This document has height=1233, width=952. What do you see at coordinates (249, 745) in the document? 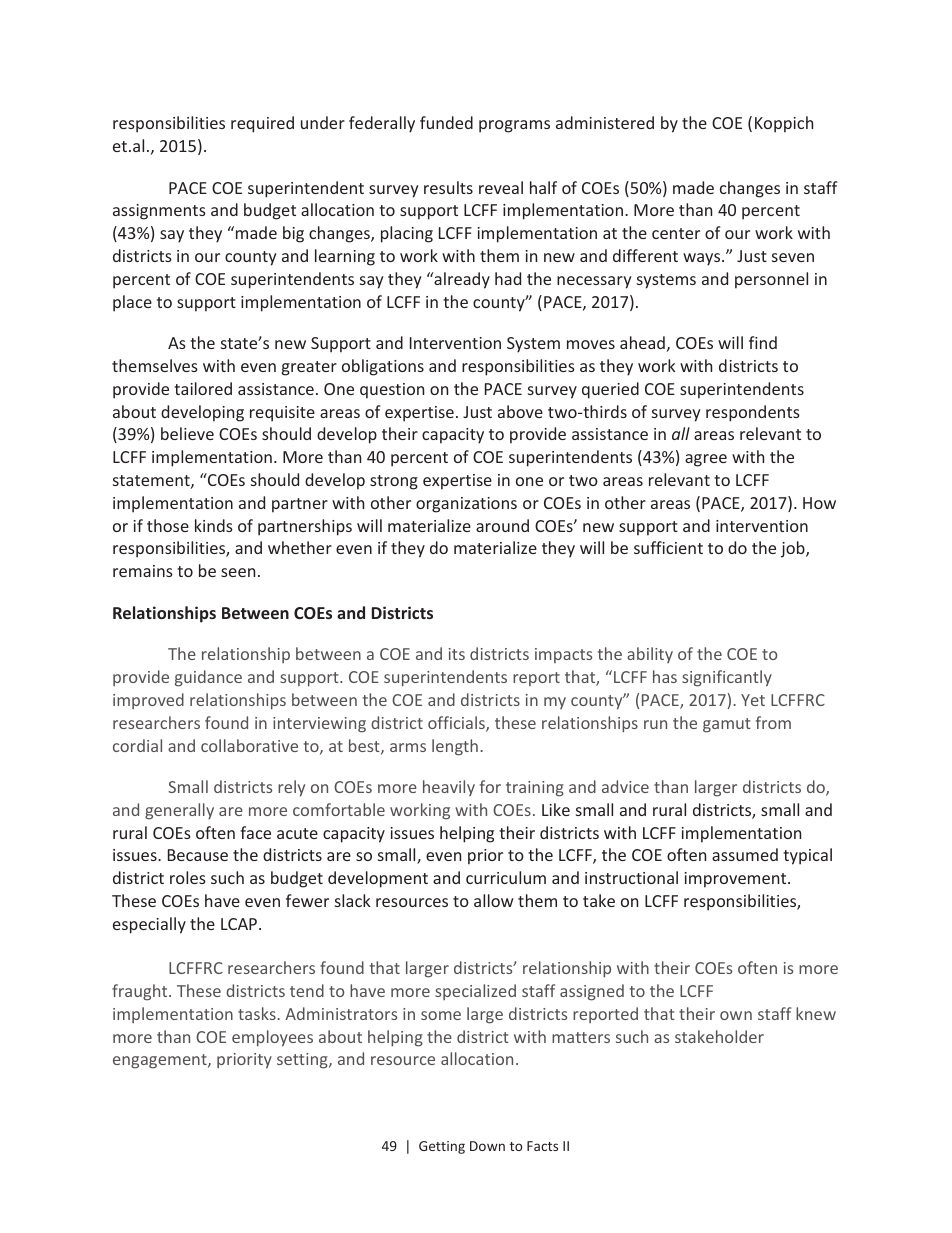
I see `collaborative` at bounding box center [249, 745].
